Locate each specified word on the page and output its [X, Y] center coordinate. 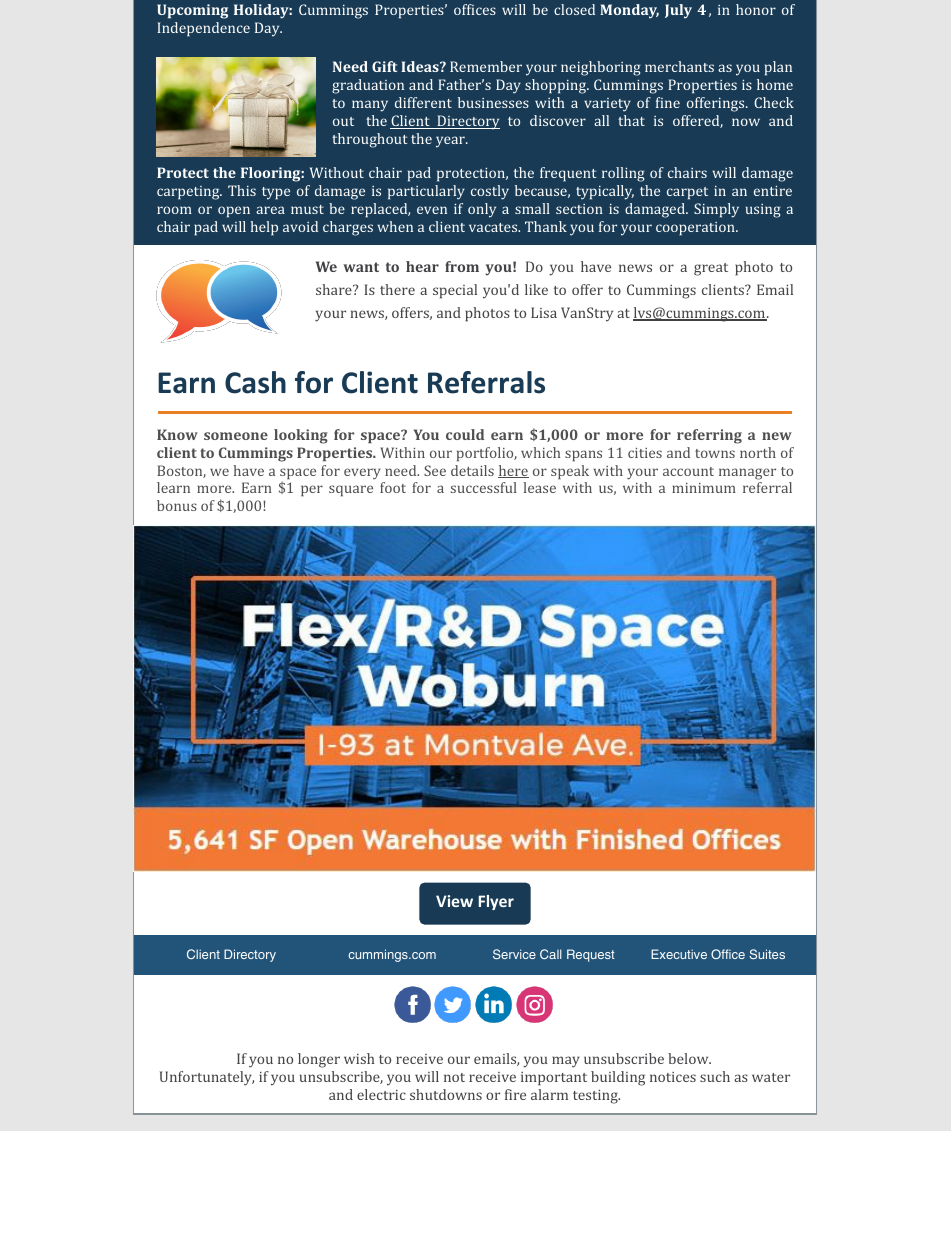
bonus [177, 505]
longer [319, 1060]
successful [484, 487]
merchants [679, 66]
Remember [486, 66]
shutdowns [446, 1094]
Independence [203, 29]
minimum [704, 488]
